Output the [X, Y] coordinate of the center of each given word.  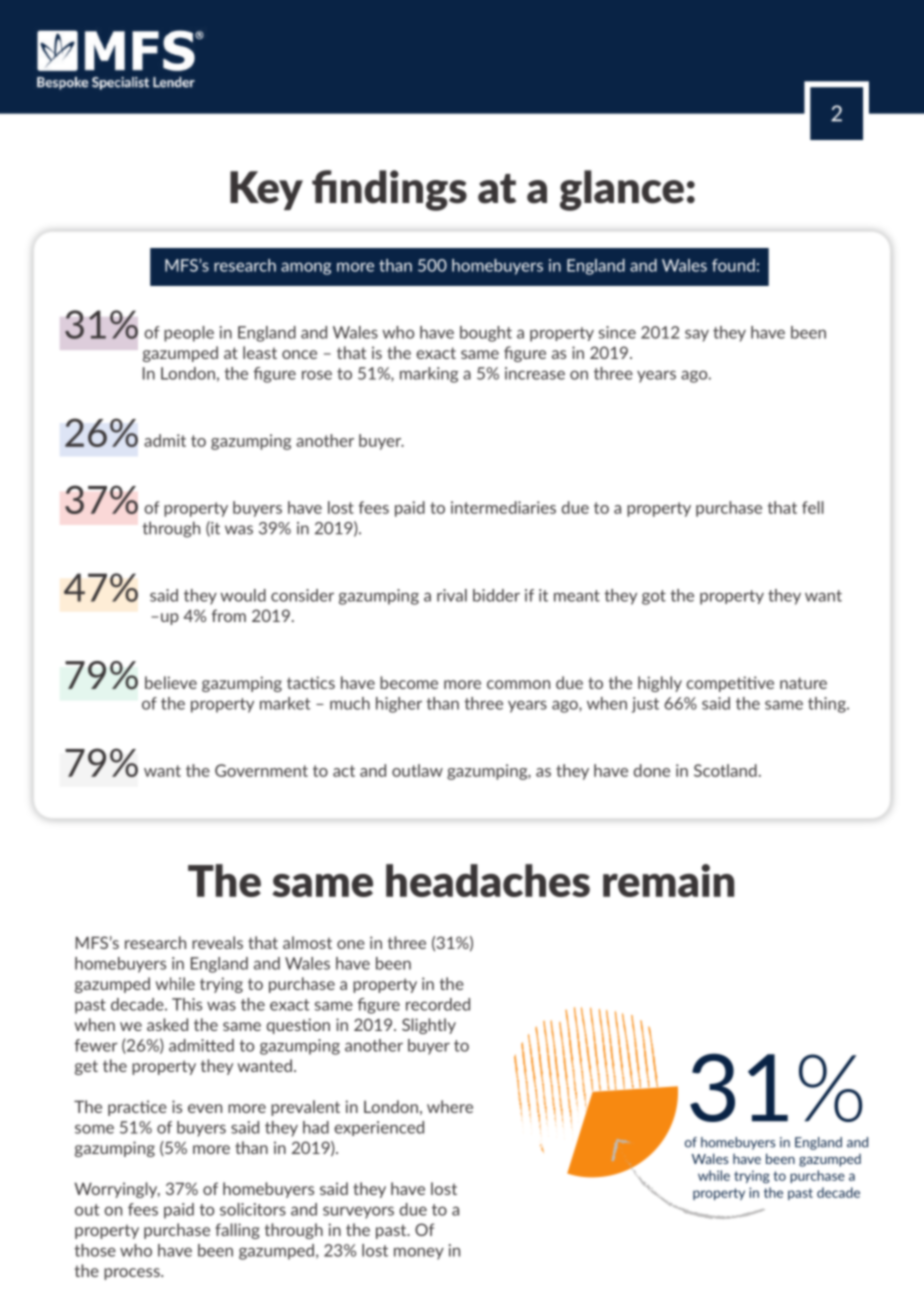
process [133, 1274]
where [450, 1106]
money [419, 1253]
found [733, 265]
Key [266, 190]
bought [486, 334]
